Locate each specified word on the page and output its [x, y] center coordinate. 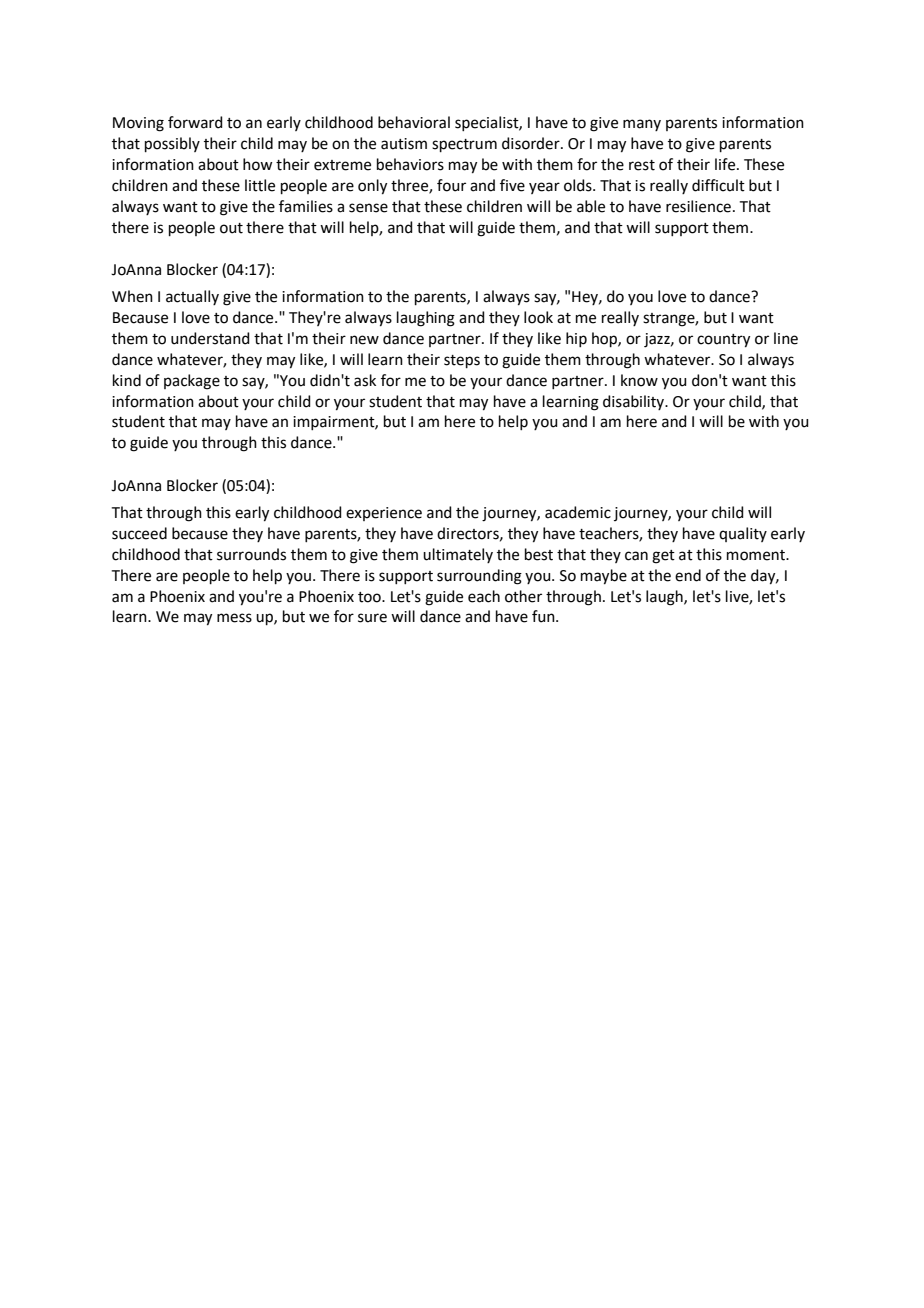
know [639, 380]
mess [234, 618]
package [192, 382]
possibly [172, 144]
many [642, 125]
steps [462, 361]
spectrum [464, 145]
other [523, 596]
